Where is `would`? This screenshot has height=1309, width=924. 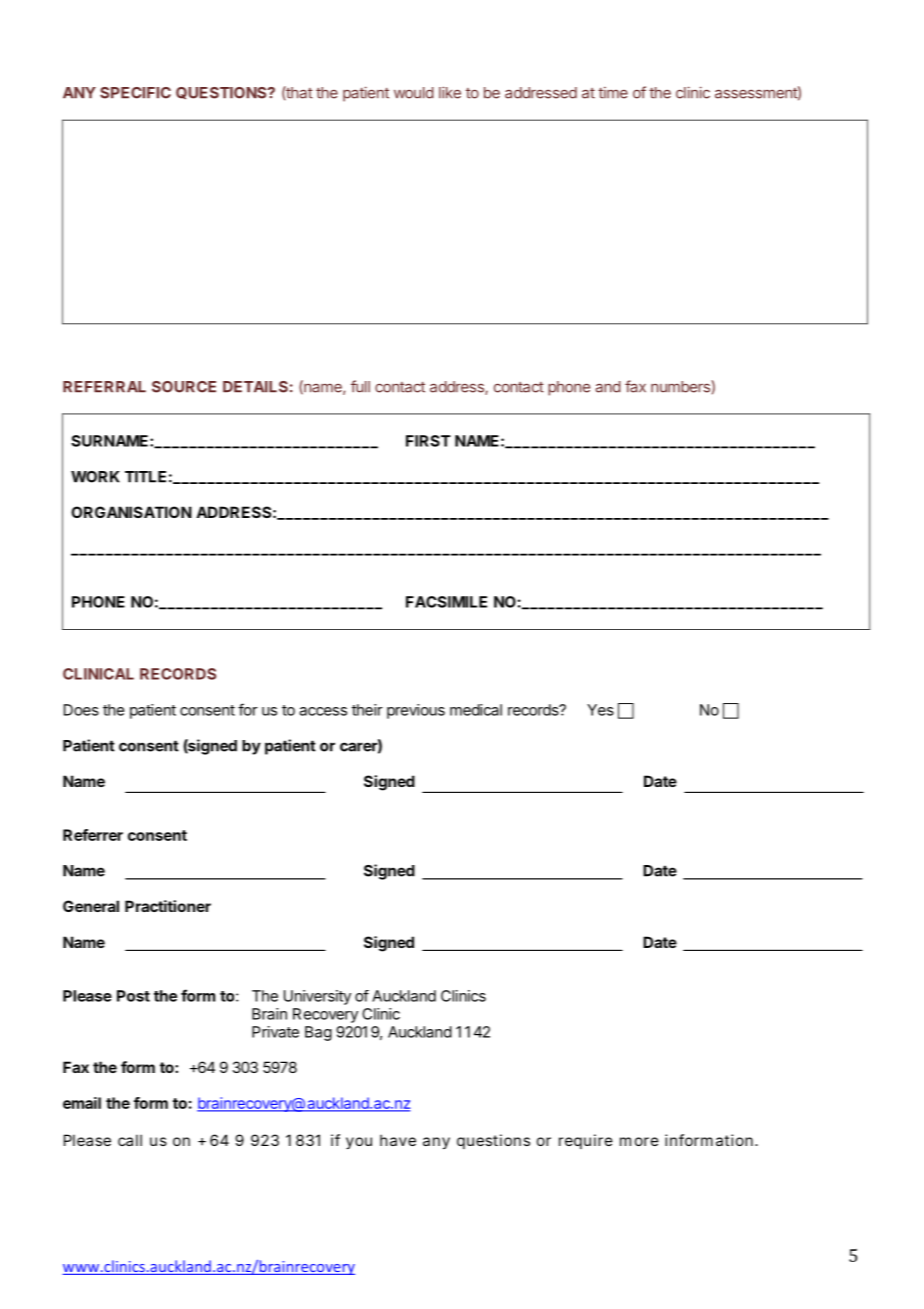 would is located at coordinates (414, 93).
